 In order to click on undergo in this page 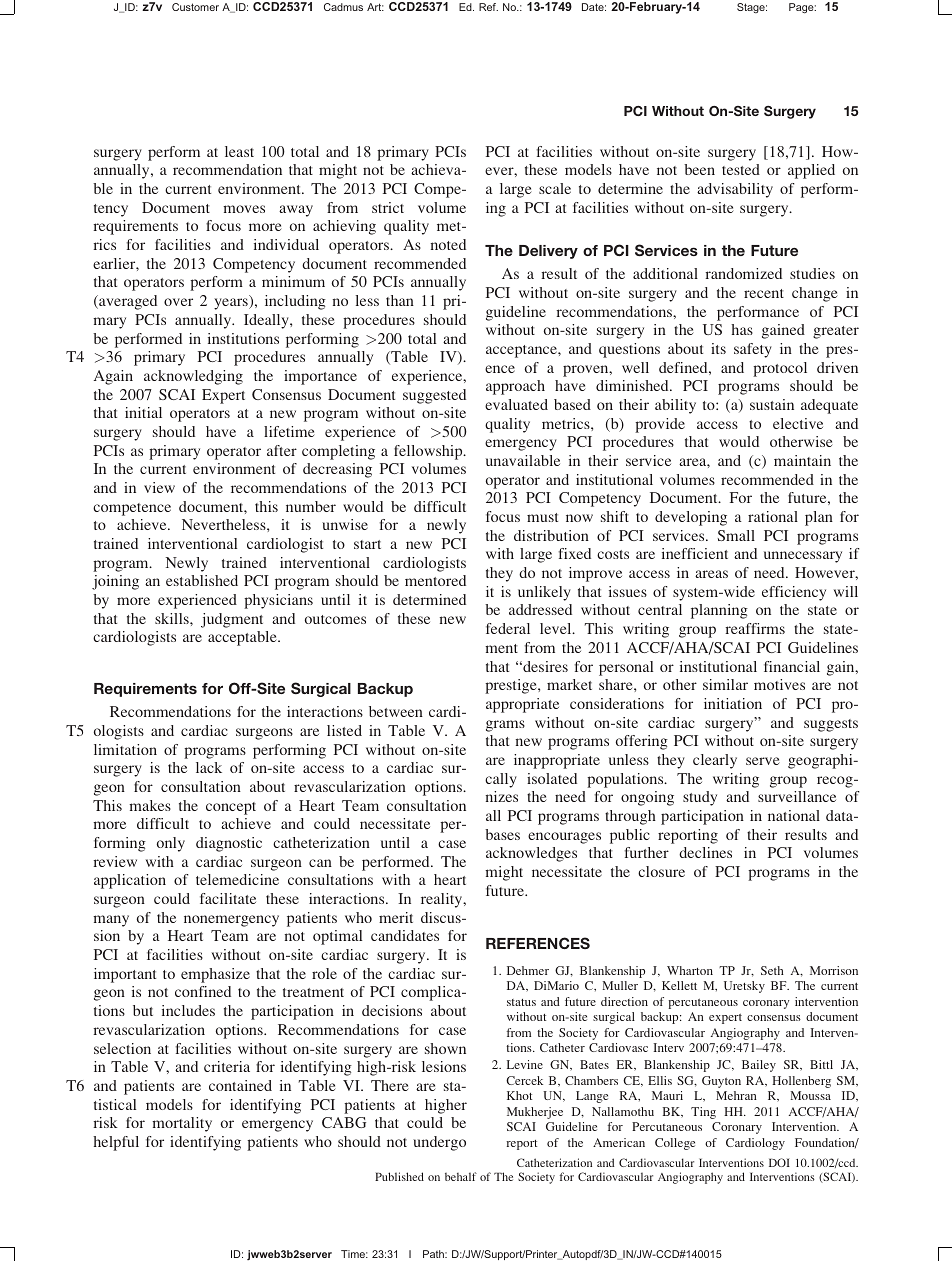, I will do `click(439, 1143)`.
